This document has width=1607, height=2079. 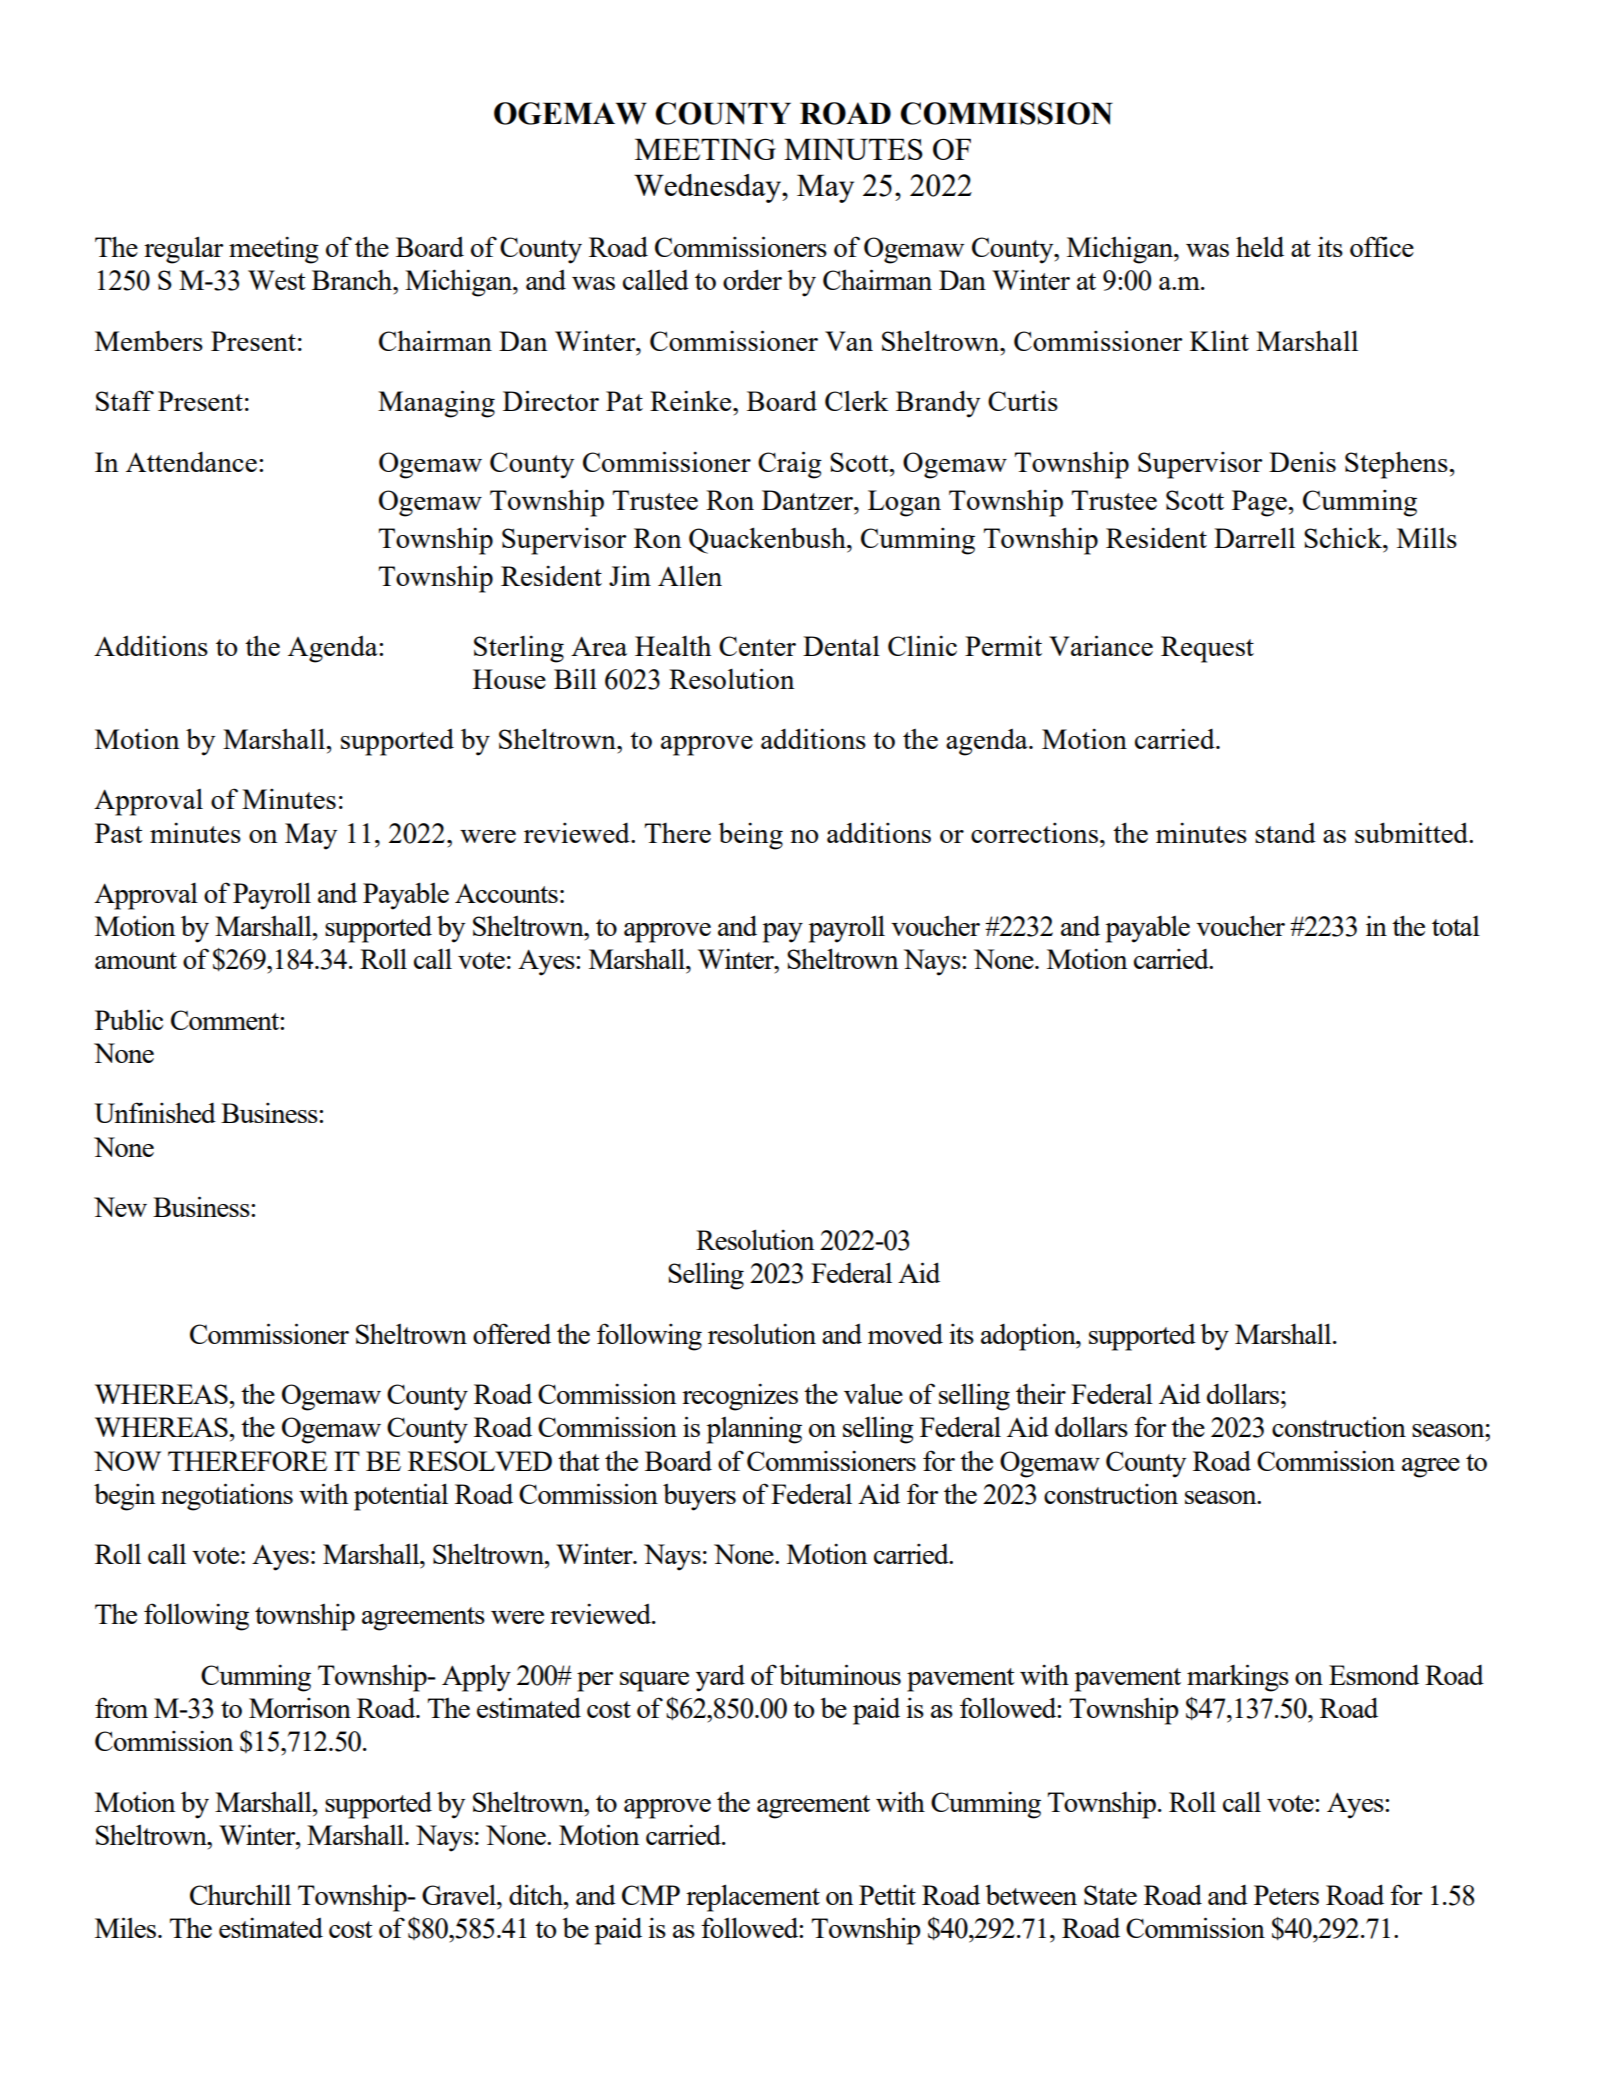 What do you see at coordinates (1260, 246) in the document?
I see `held` at bounding box center [1260, 246].
